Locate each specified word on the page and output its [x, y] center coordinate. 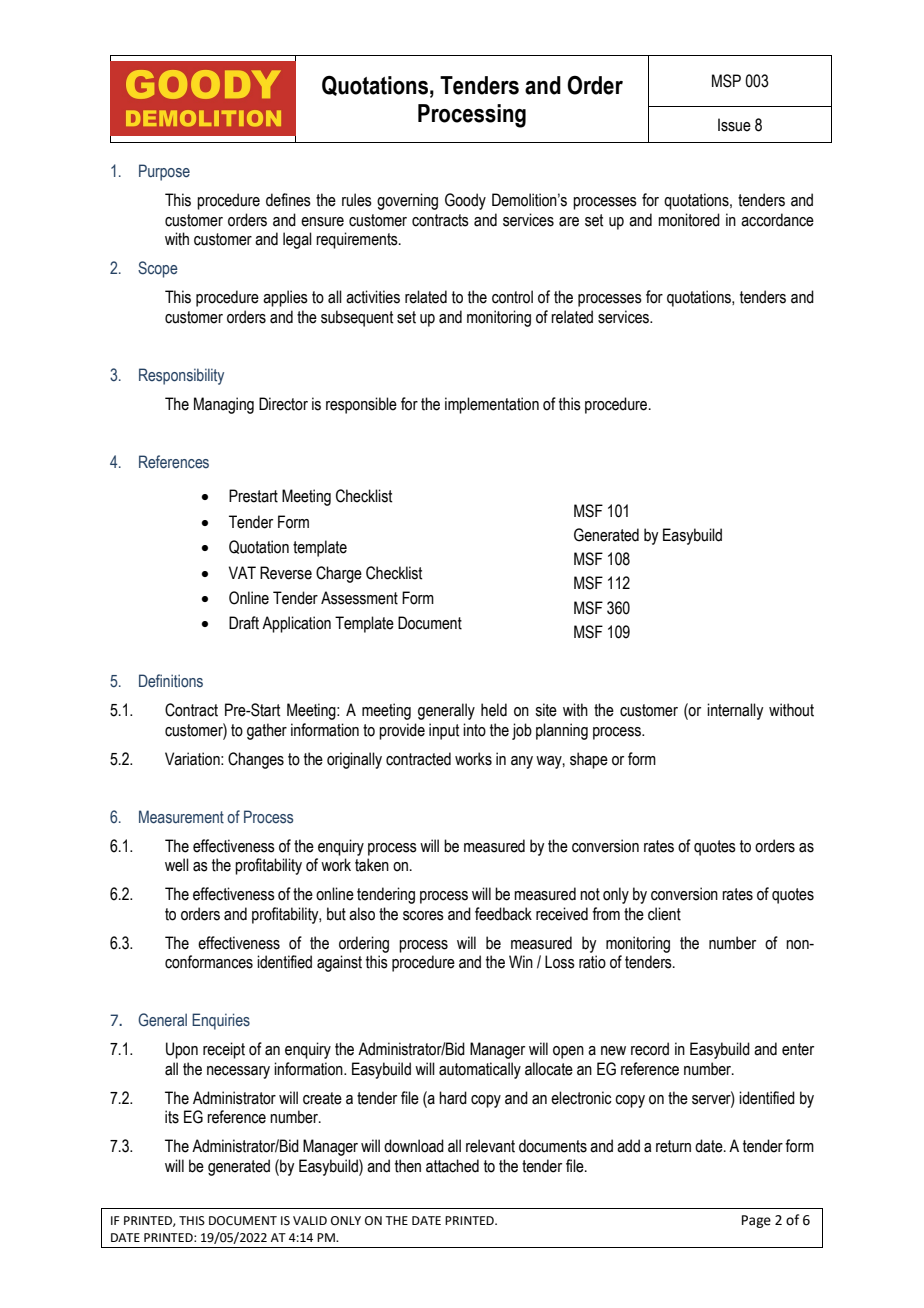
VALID [310, 1220]
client [664, 914]
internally [735, 711]
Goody [465, 201]
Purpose [164, 172]
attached [452, 1166]
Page [756, 1221]
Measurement [181, 817]
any [522, 762]
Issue [734, 125]
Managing [224, 405]
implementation [492, 405]
